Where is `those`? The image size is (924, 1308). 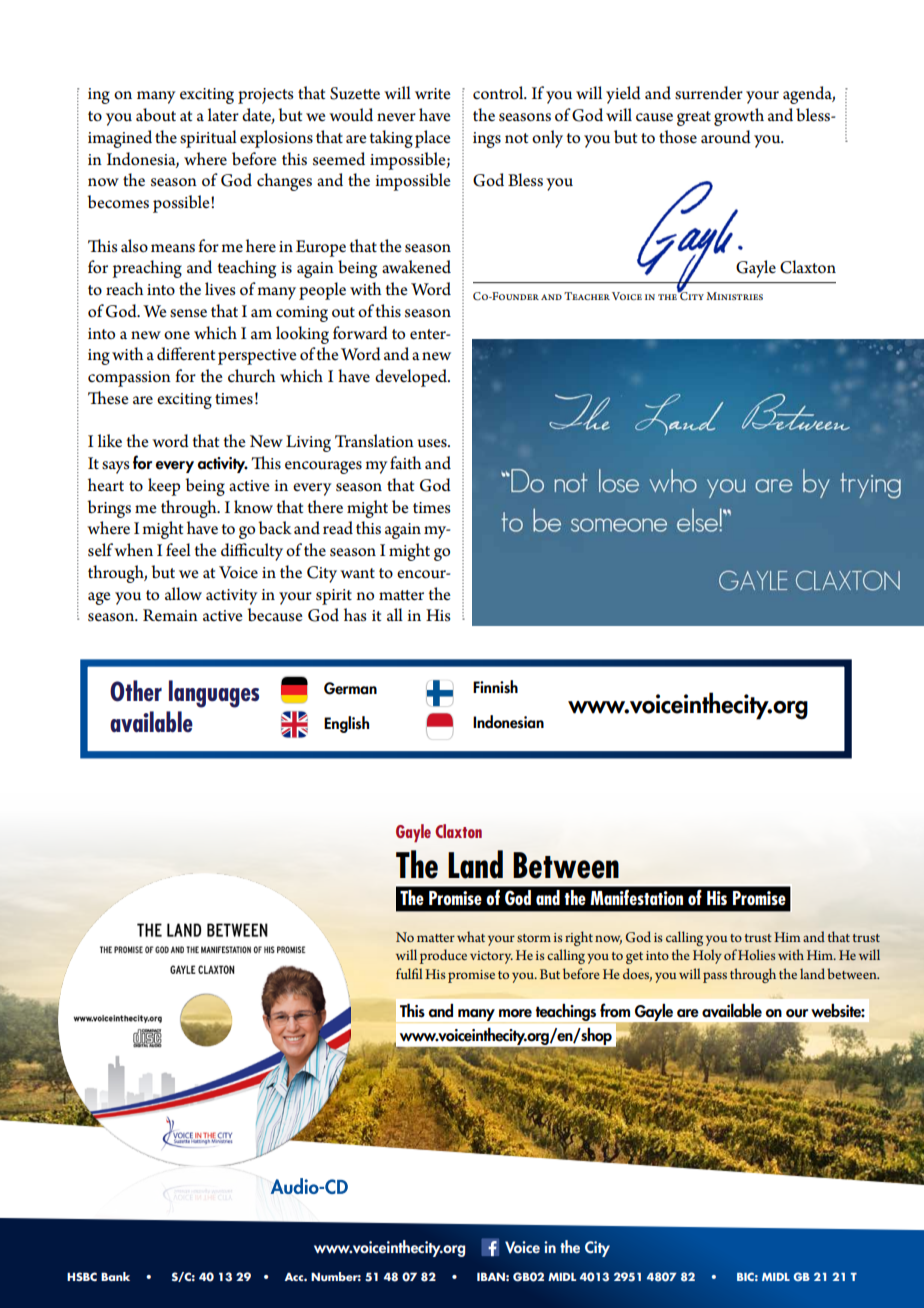
those is located at coordinates (678, 137).
